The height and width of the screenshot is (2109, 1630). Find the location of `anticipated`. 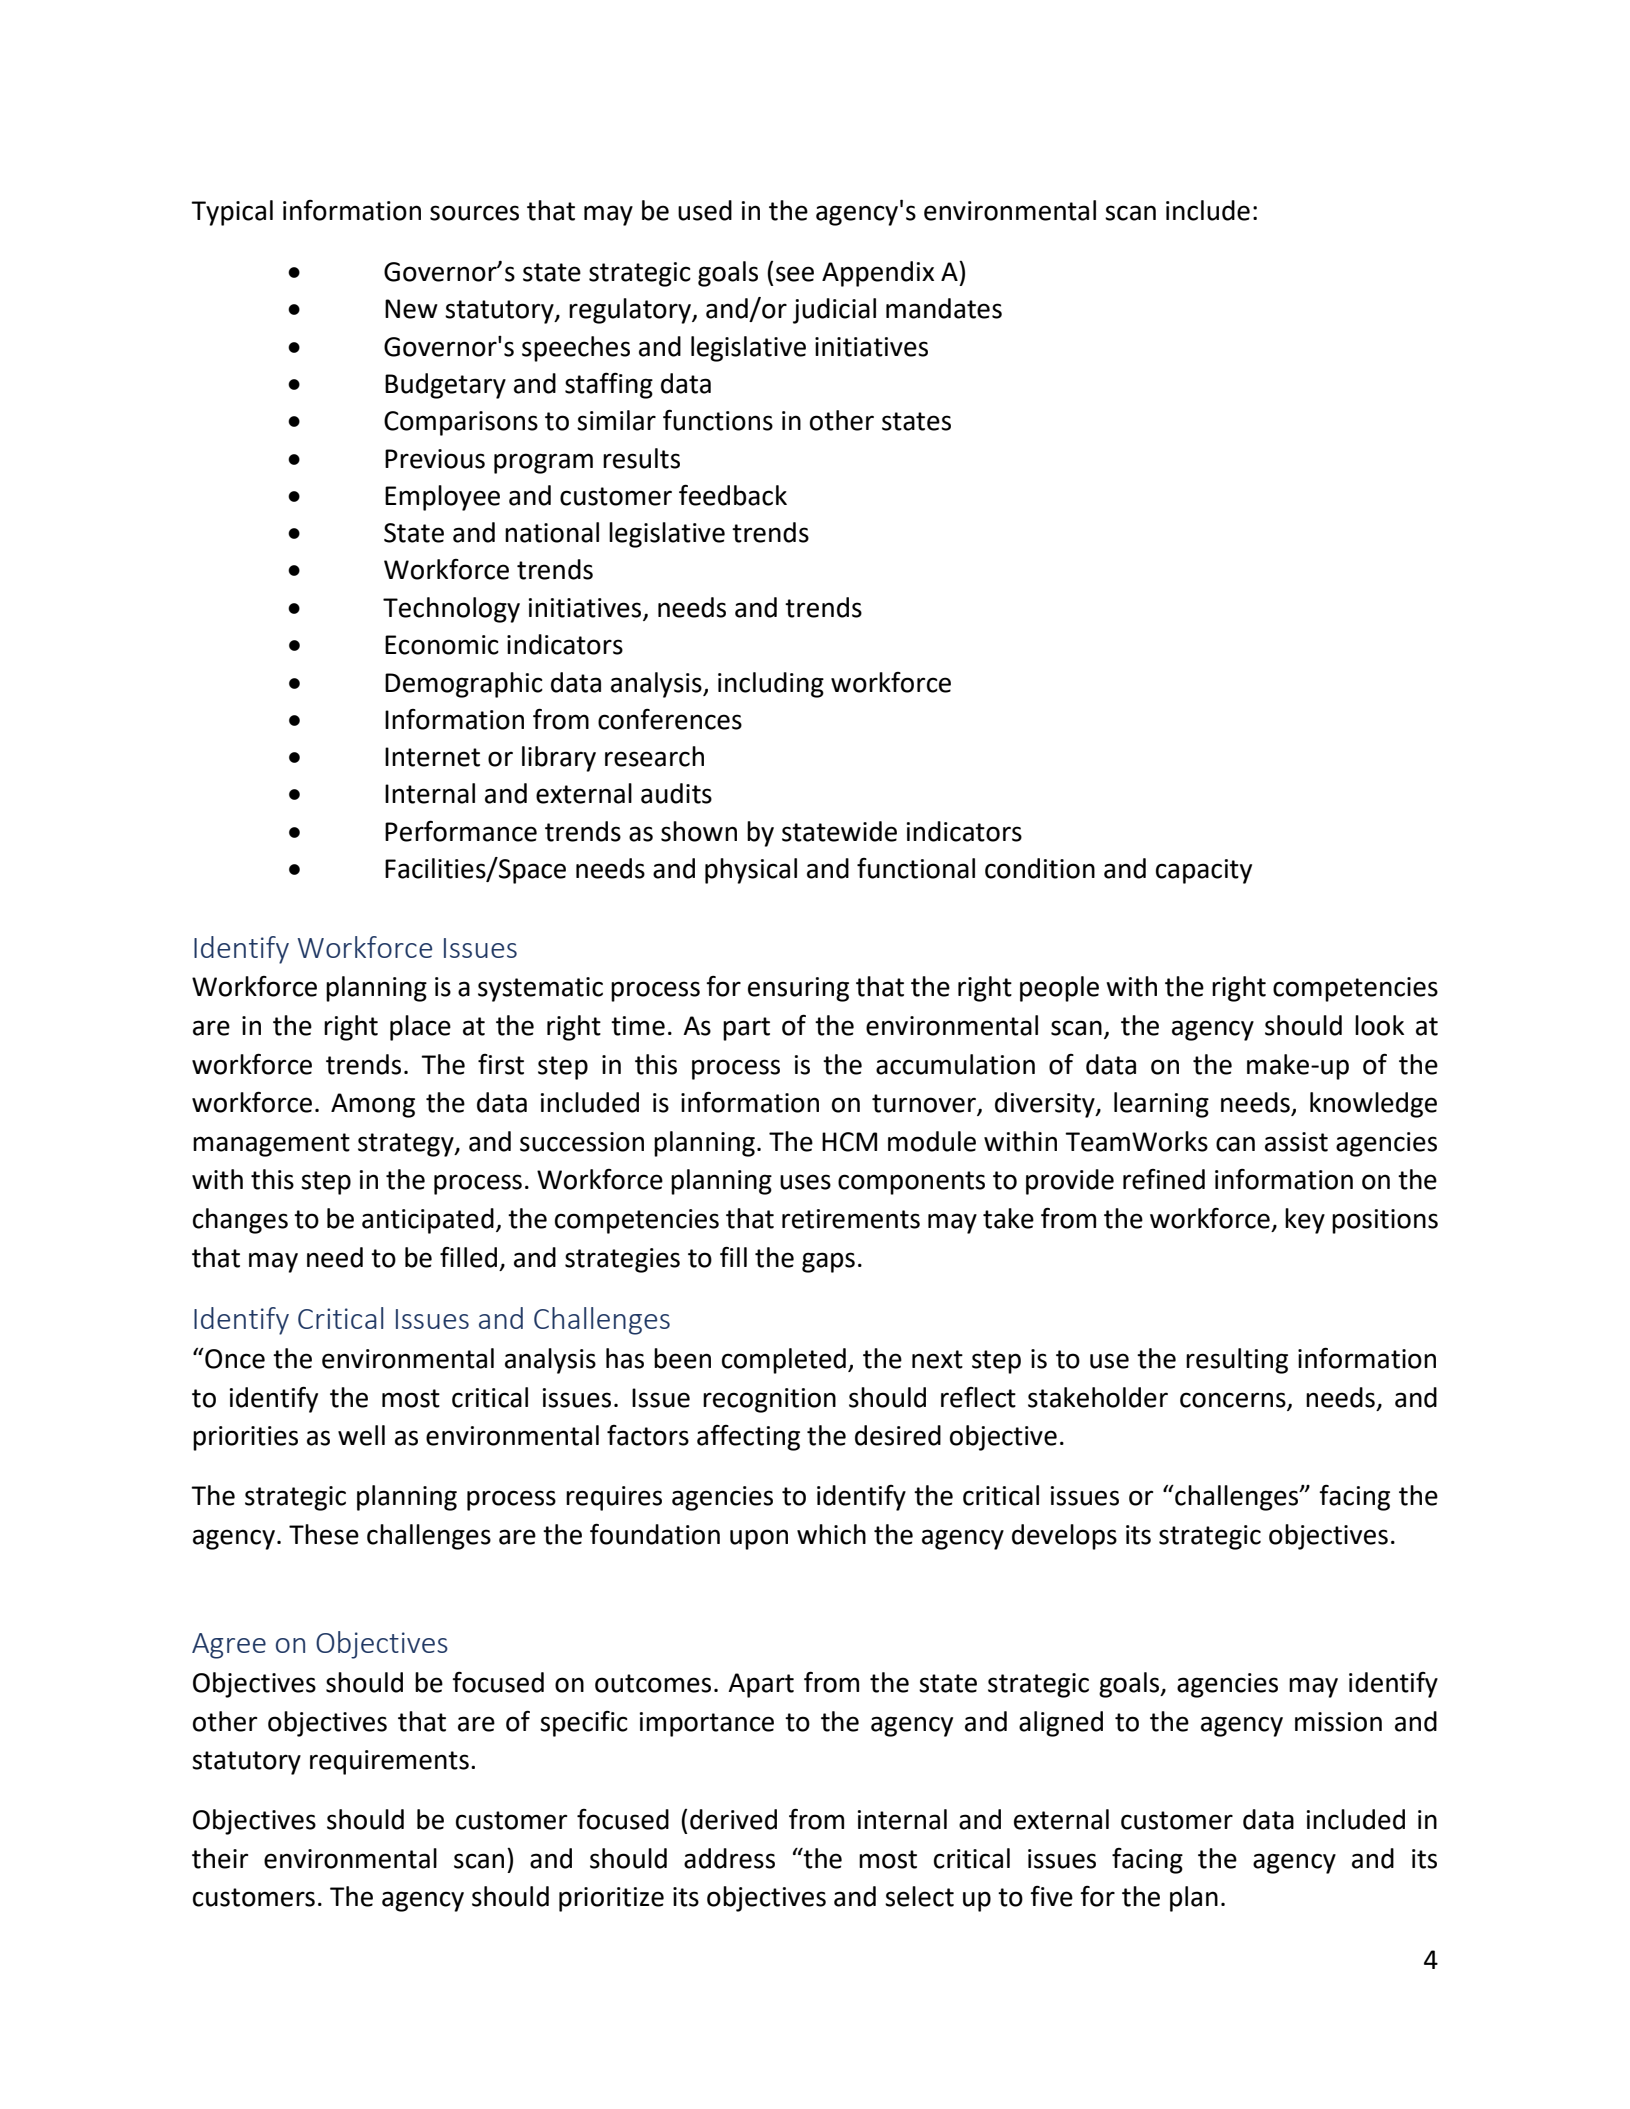

anticipated is located at coordinates (428, 1221).
